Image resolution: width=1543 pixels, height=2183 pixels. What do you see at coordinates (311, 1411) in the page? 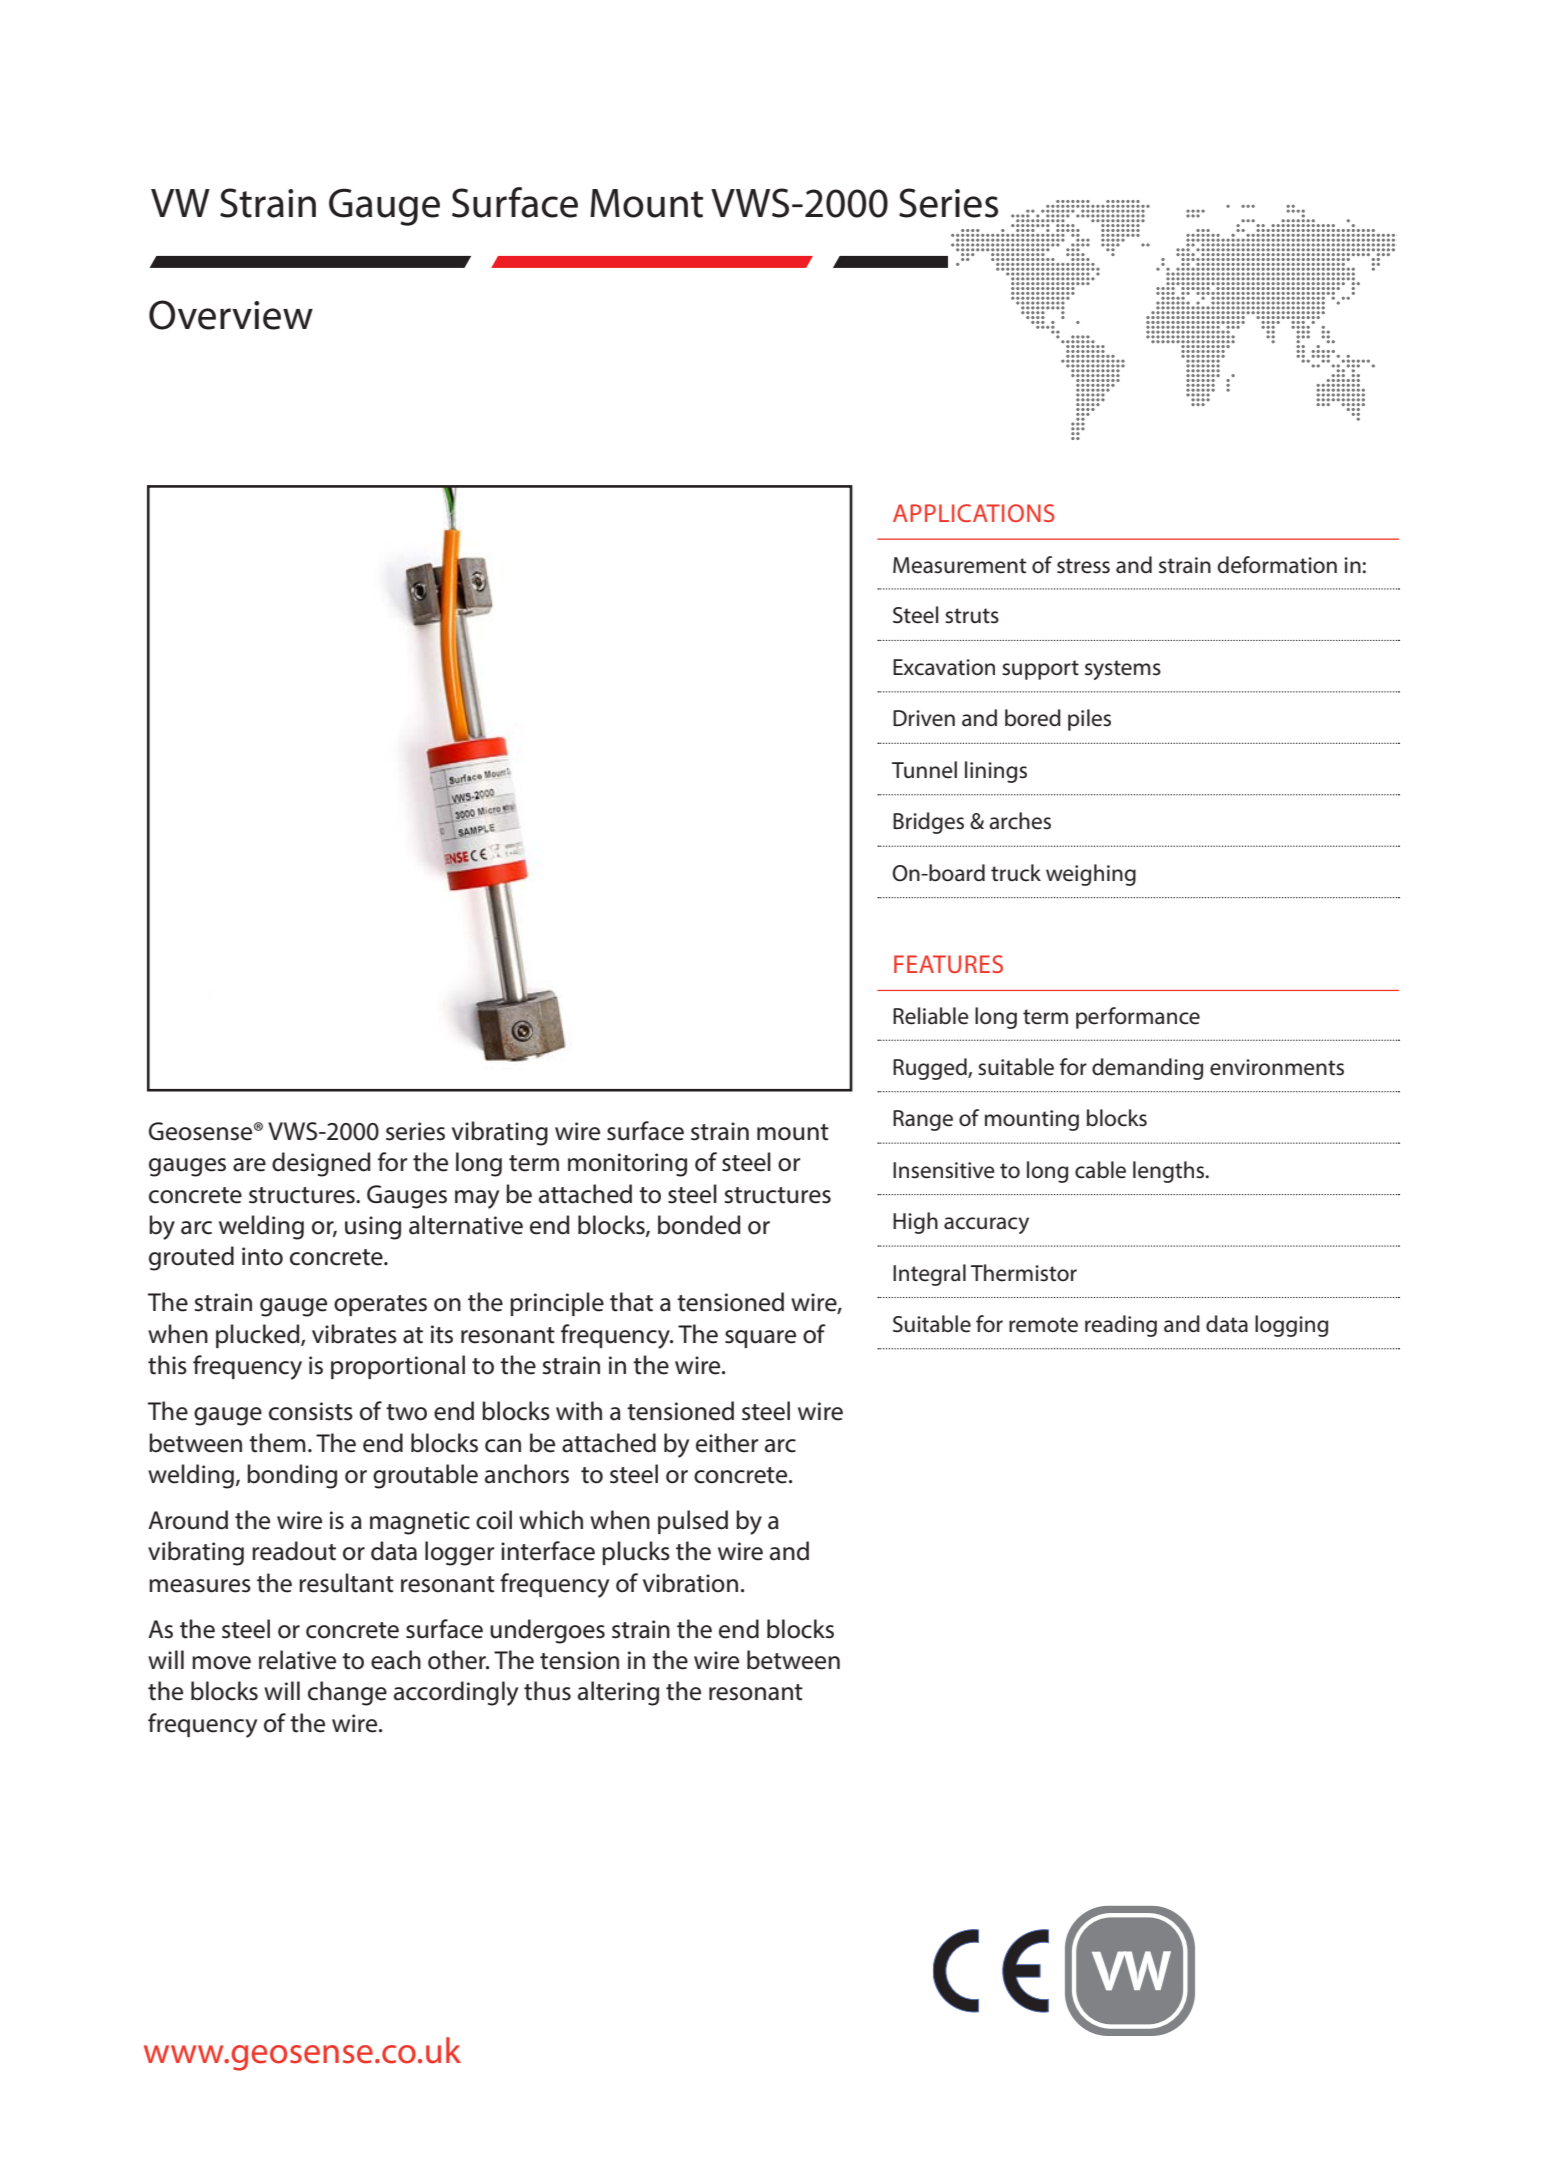
I see `consists` at bounding box center [311, 1411].
